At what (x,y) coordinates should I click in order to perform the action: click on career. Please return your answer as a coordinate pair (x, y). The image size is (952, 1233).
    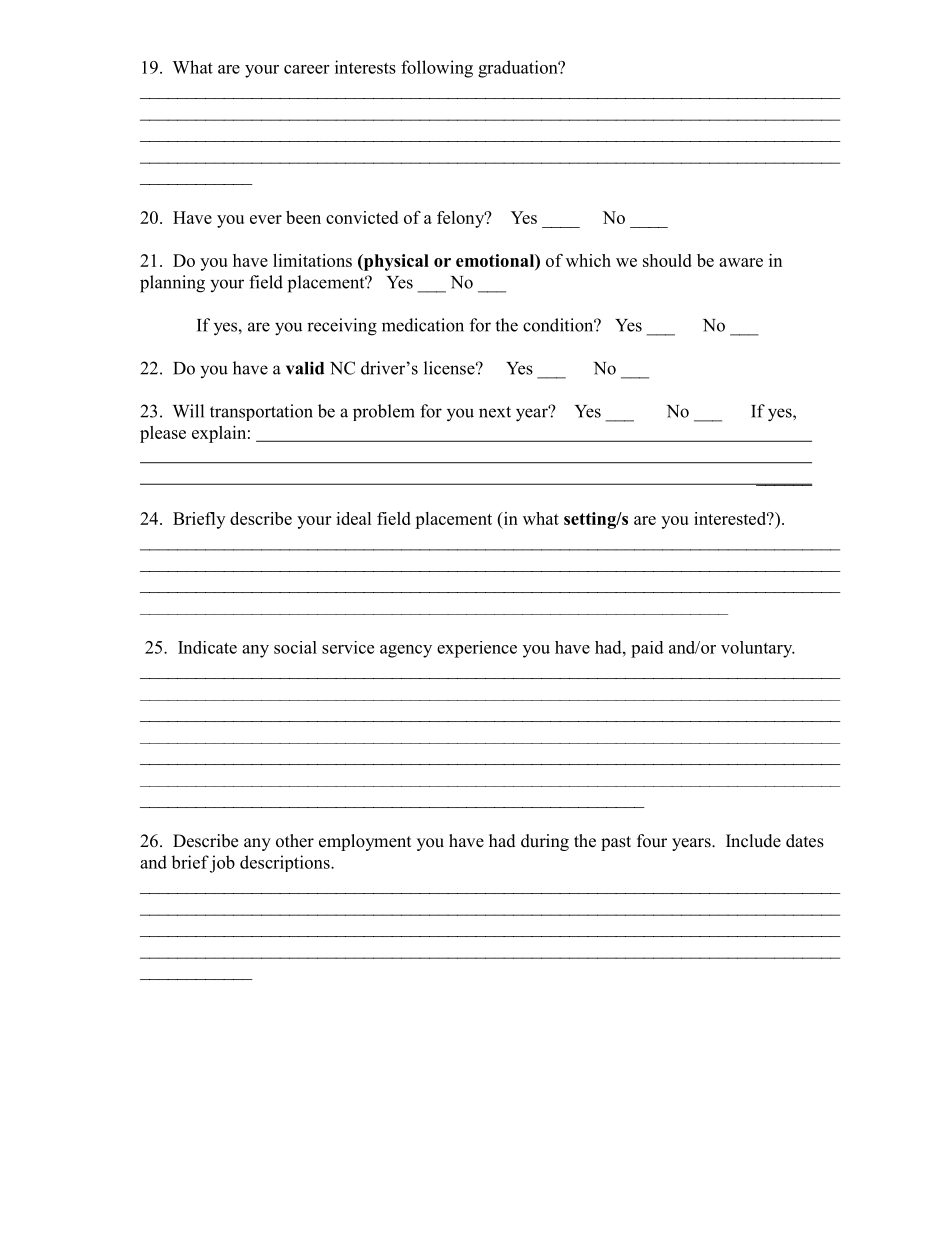
    Looking at the image, I should click on (306, 69).
